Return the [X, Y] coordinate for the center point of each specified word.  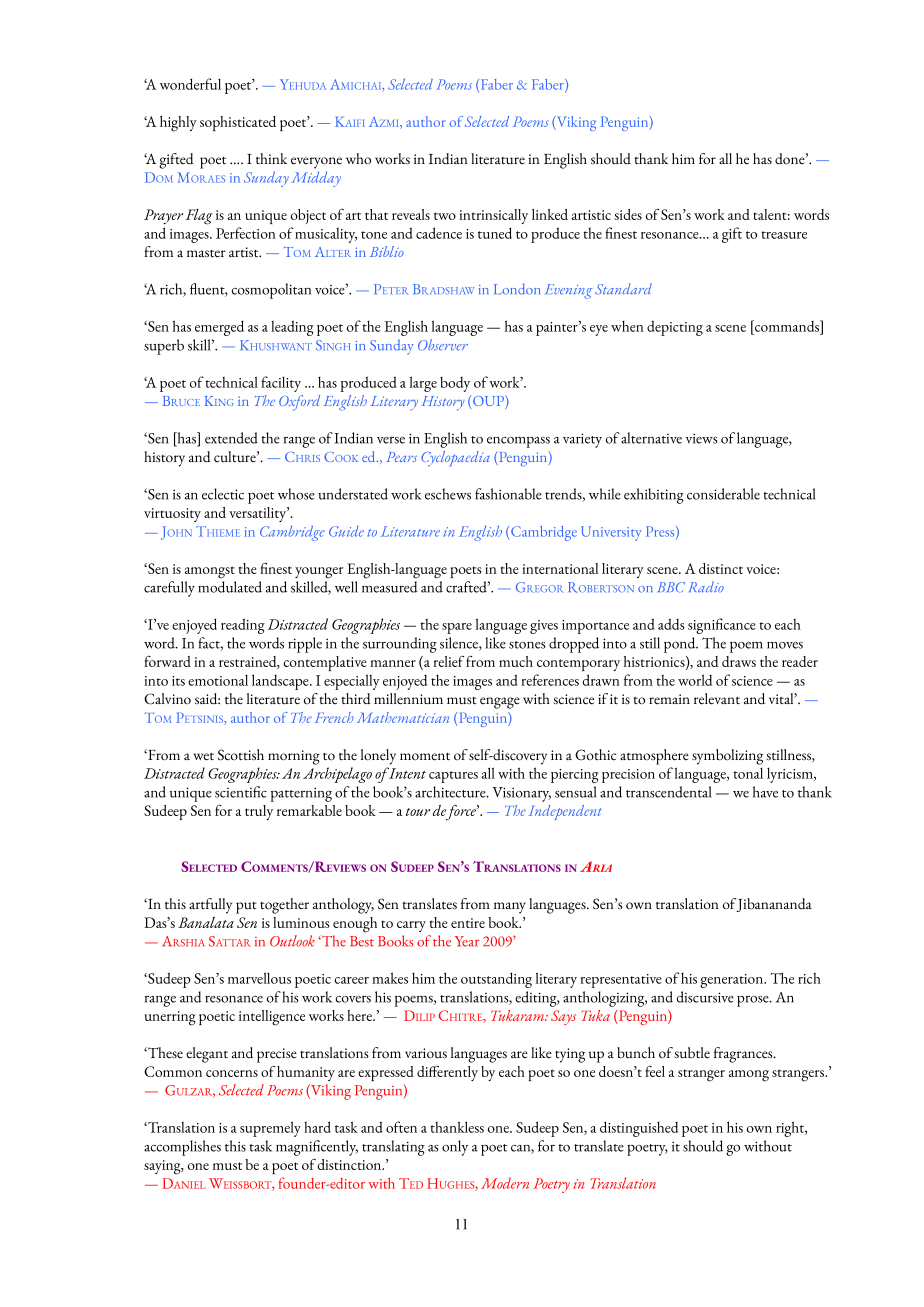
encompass [518, 442]
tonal [748, 773]
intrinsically [493, 216]
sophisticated [238, 123]
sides [628, 214]
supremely [270, 1129]
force [462, 813]
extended [231, 438]
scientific [241, 792]
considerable [723, 494]
